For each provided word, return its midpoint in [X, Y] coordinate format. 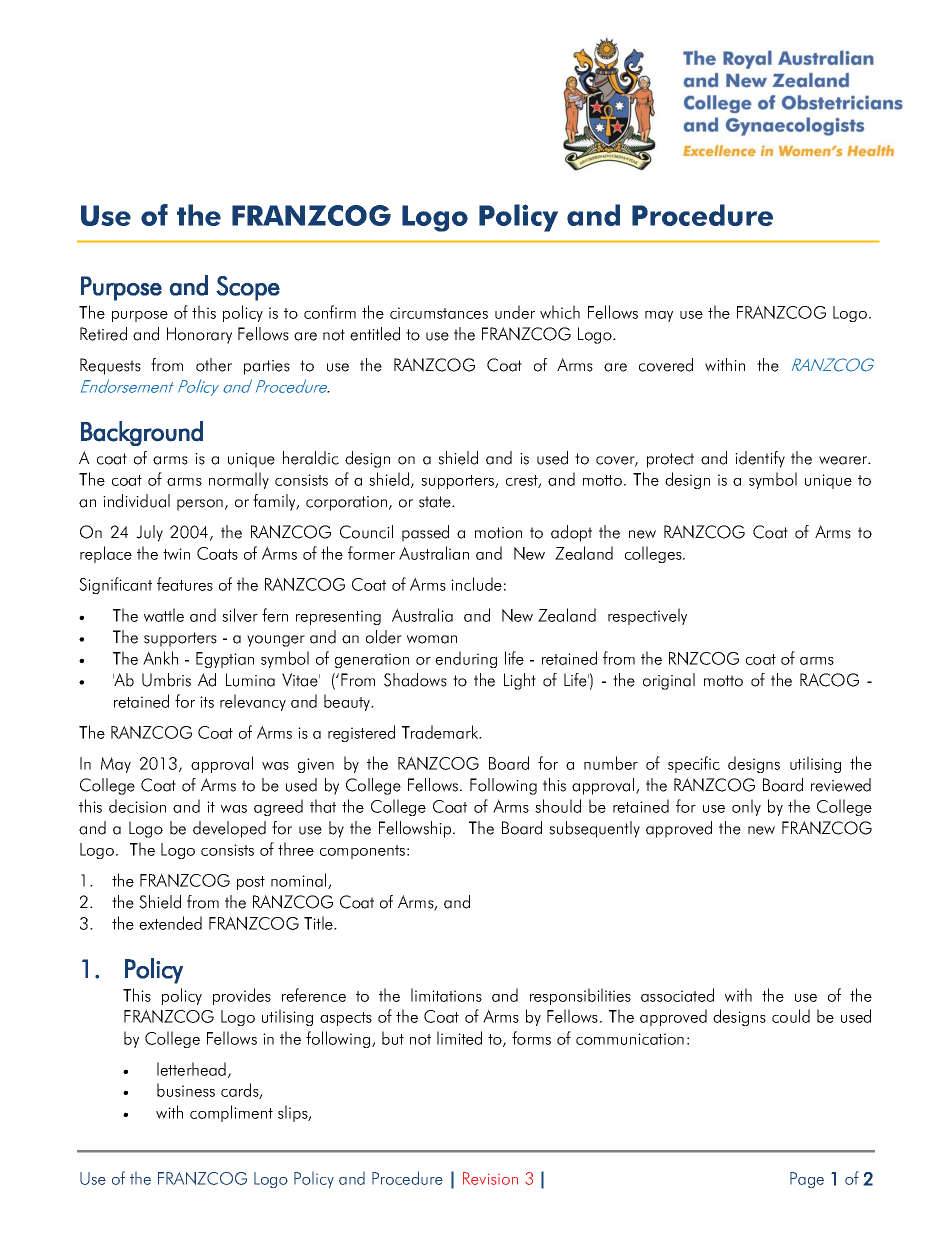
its [207, 702]
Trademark [441, 732]
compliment [231, 1113]
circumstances [439, 313]
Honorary [199, 335]
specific [694, 764]
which [560, 312]
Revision [490, 1178]
